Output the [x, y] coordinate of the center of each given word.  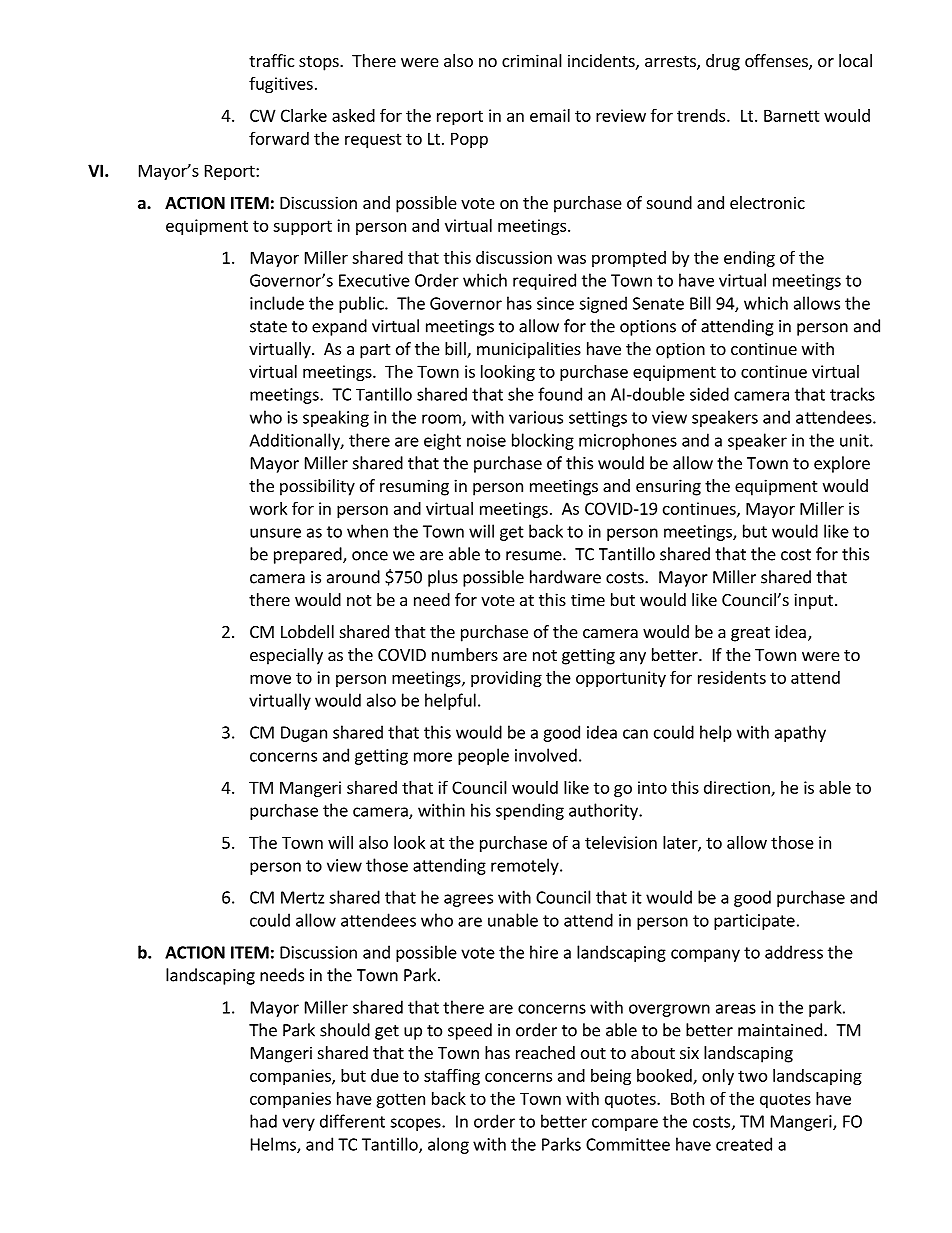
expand [339, 327]
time [588, 599]
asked [353, 115]
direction [738, 788]
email [550, 115]
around [353, 577]
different [352, 1121]
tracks [852, 394]
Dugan [304, 734]
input [813, 601]
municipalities [529, 350]
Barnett [792, 115]
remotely [526, 866]
